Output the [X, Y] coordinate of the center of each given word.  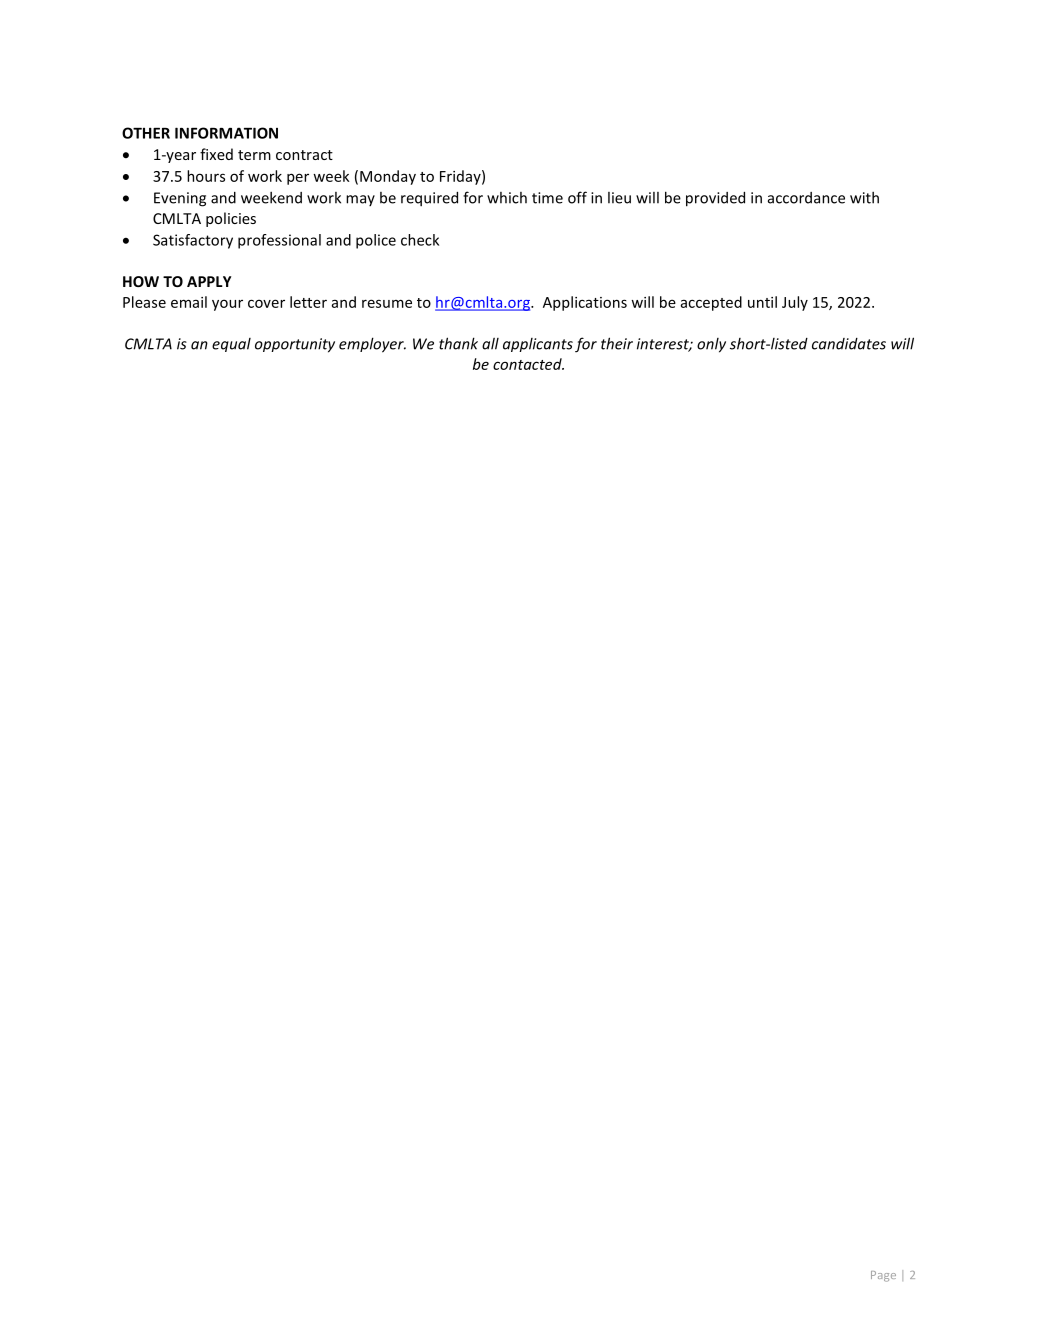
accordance [806, 198]
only [711, 345]
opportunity [295, 345]
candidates [849, 344]
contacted [528, 364]
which [507, 198]
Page [883, 1276]
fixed [216, 154]
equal [231, 345]
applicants [538, 345]
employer [372, 345]
